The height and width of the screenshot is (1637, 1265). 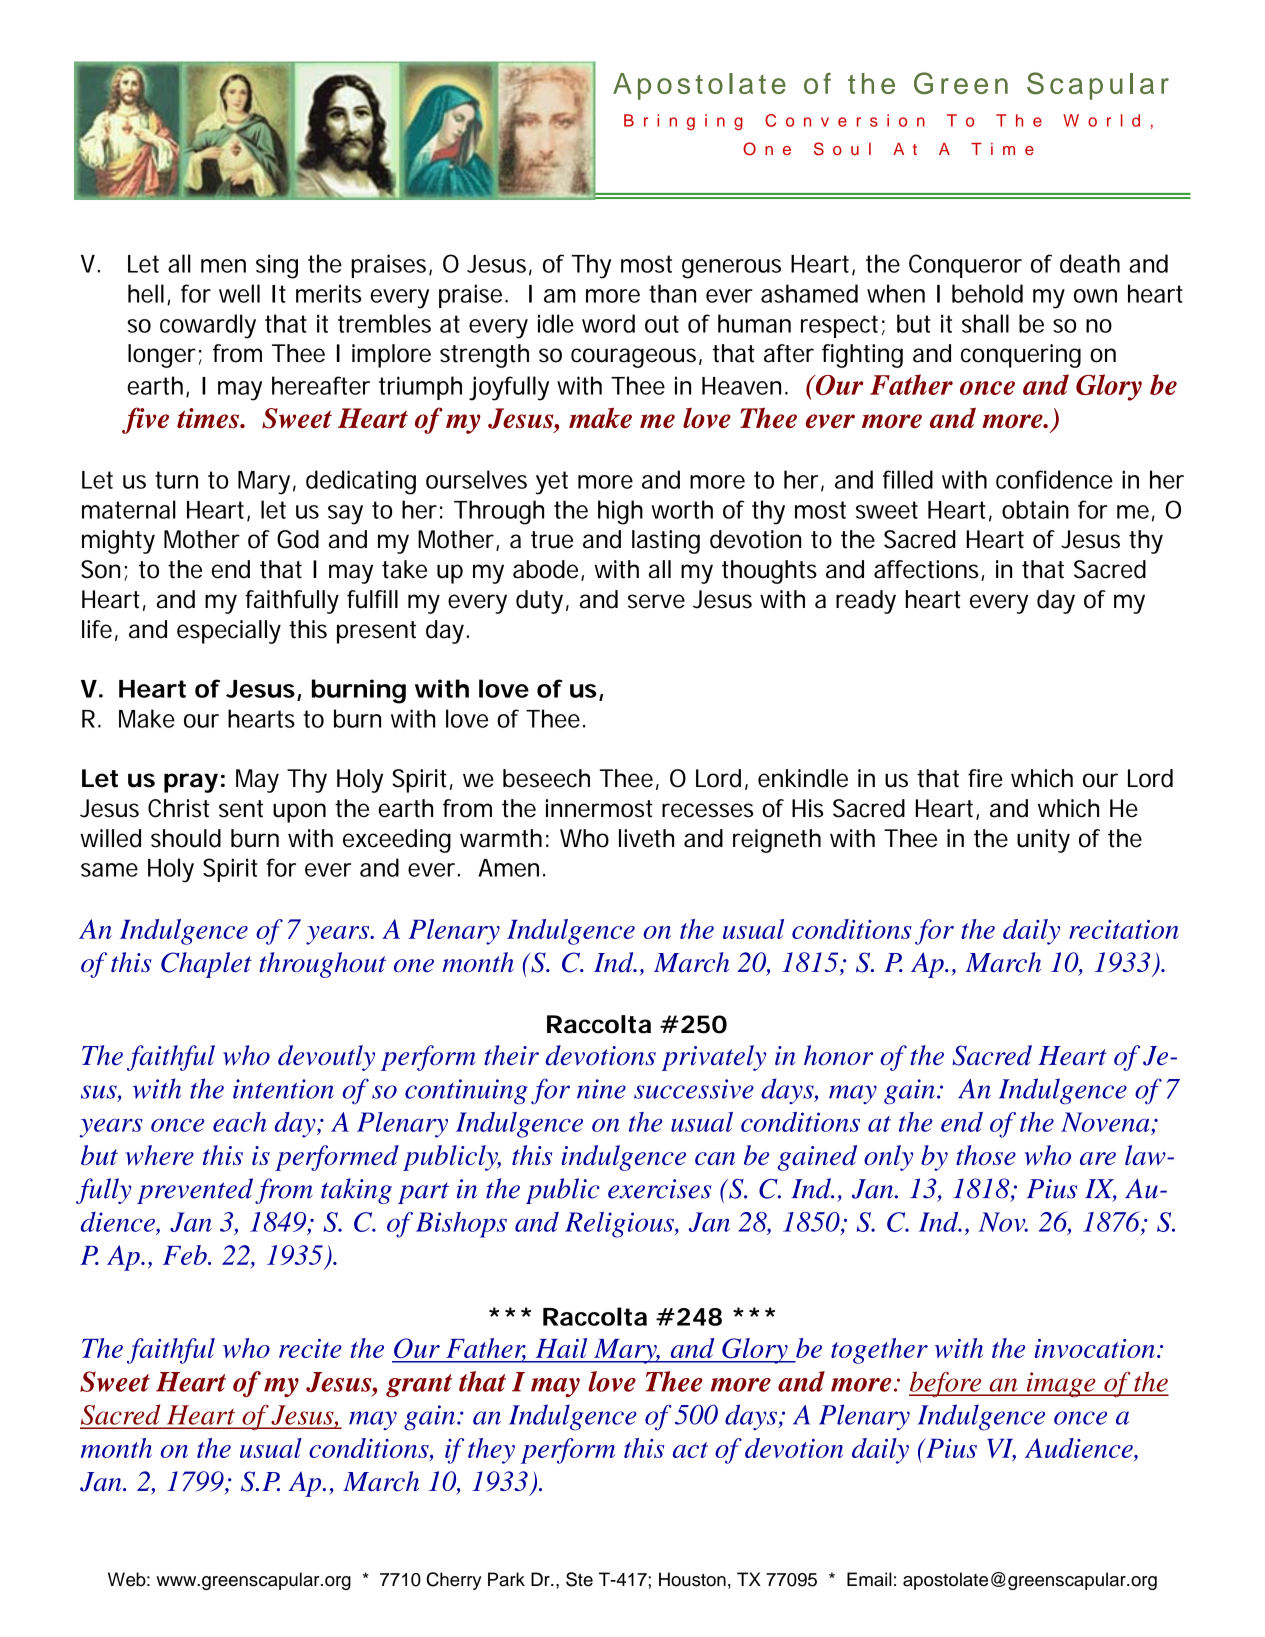 I want to click on affections, so click(x=928, y=570).
